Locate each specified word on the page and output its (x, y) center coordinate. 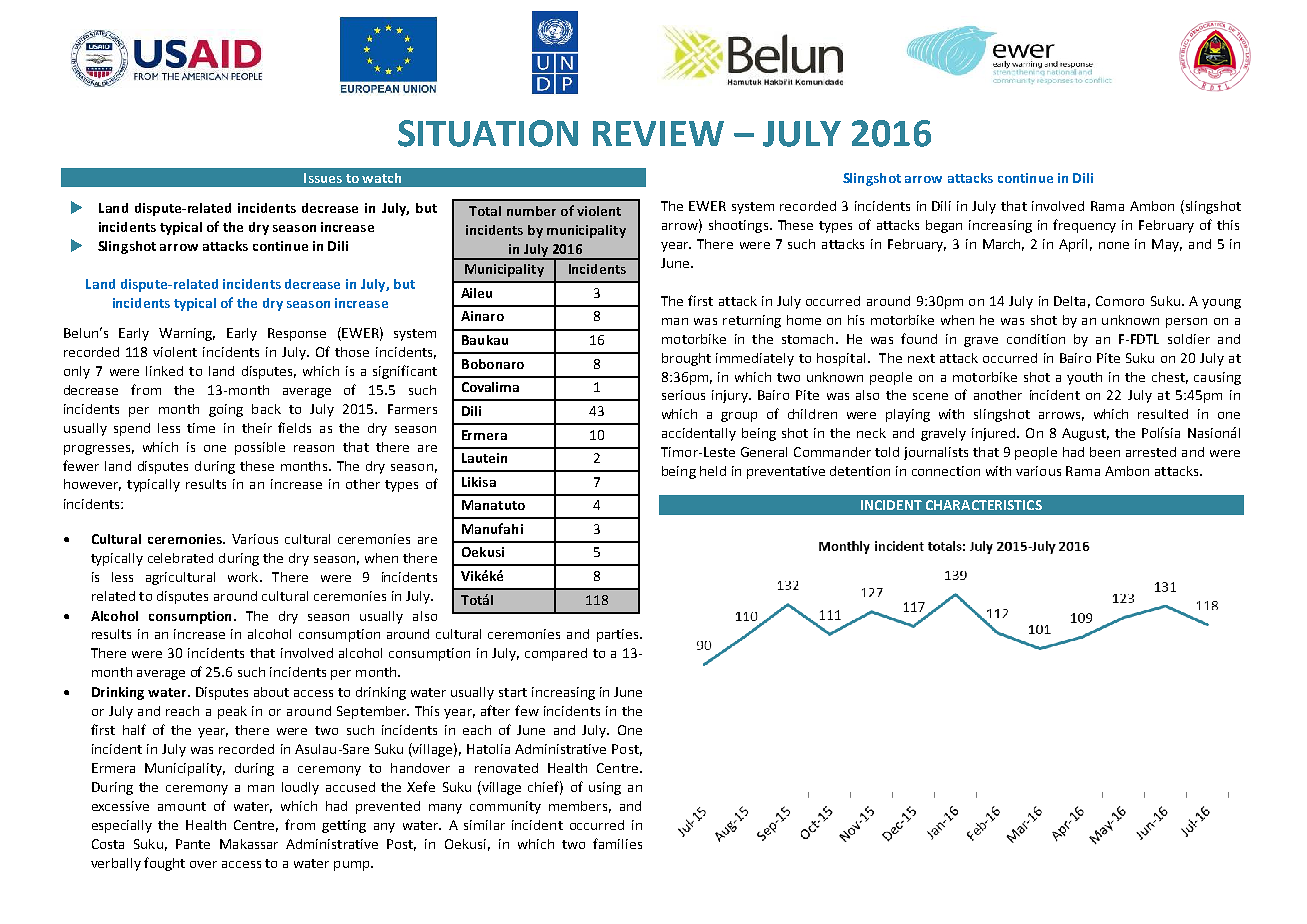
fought (164, 864)
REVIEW (658, 133)
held (713, 471)
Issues (323, 178)
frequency (1084, 226)
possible (260, 448)
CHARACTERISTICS (984, 505)
